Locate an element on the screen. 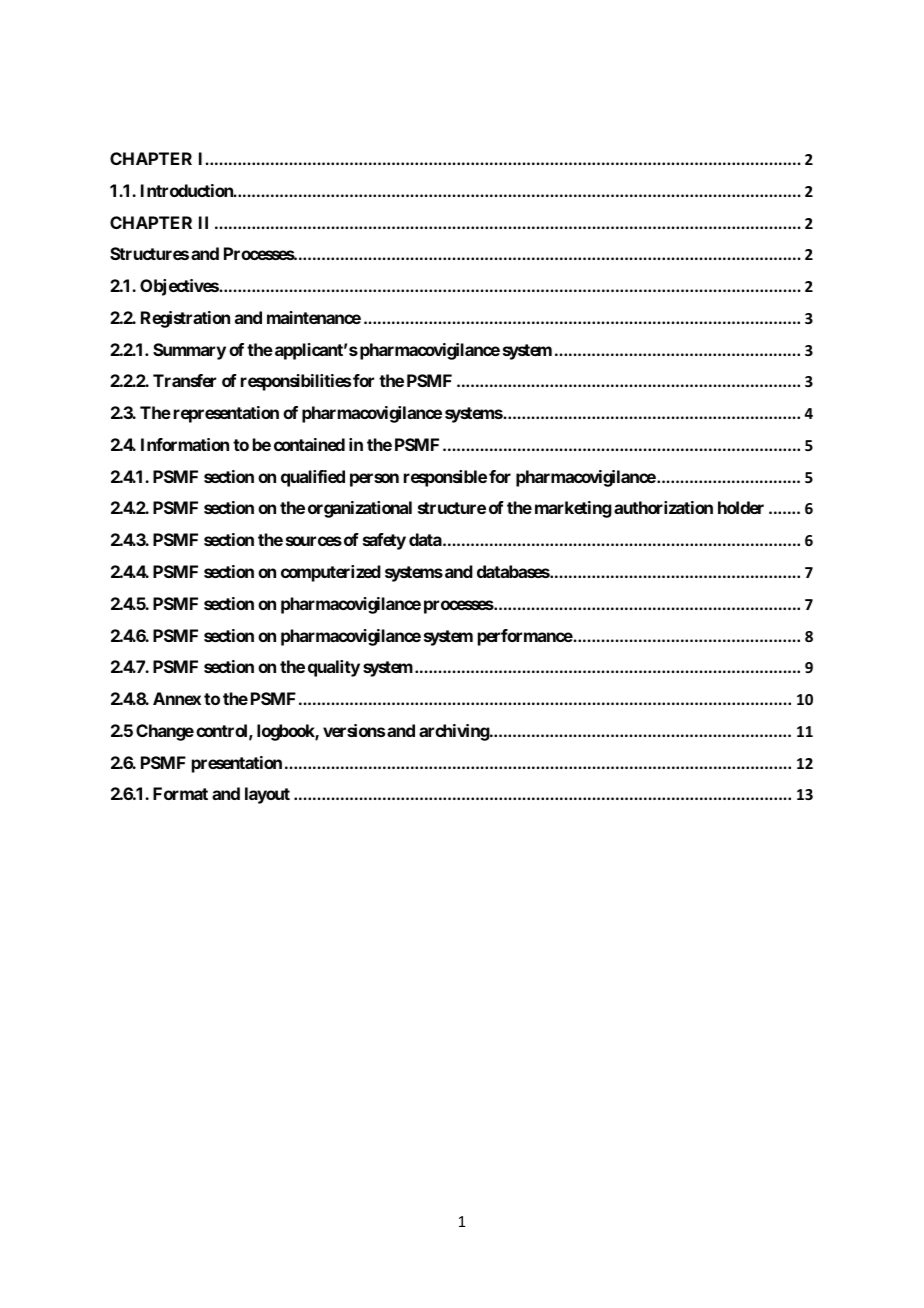 The height and width of the screenshot is (1308, 924). person is located at coordinates (374, 480).
